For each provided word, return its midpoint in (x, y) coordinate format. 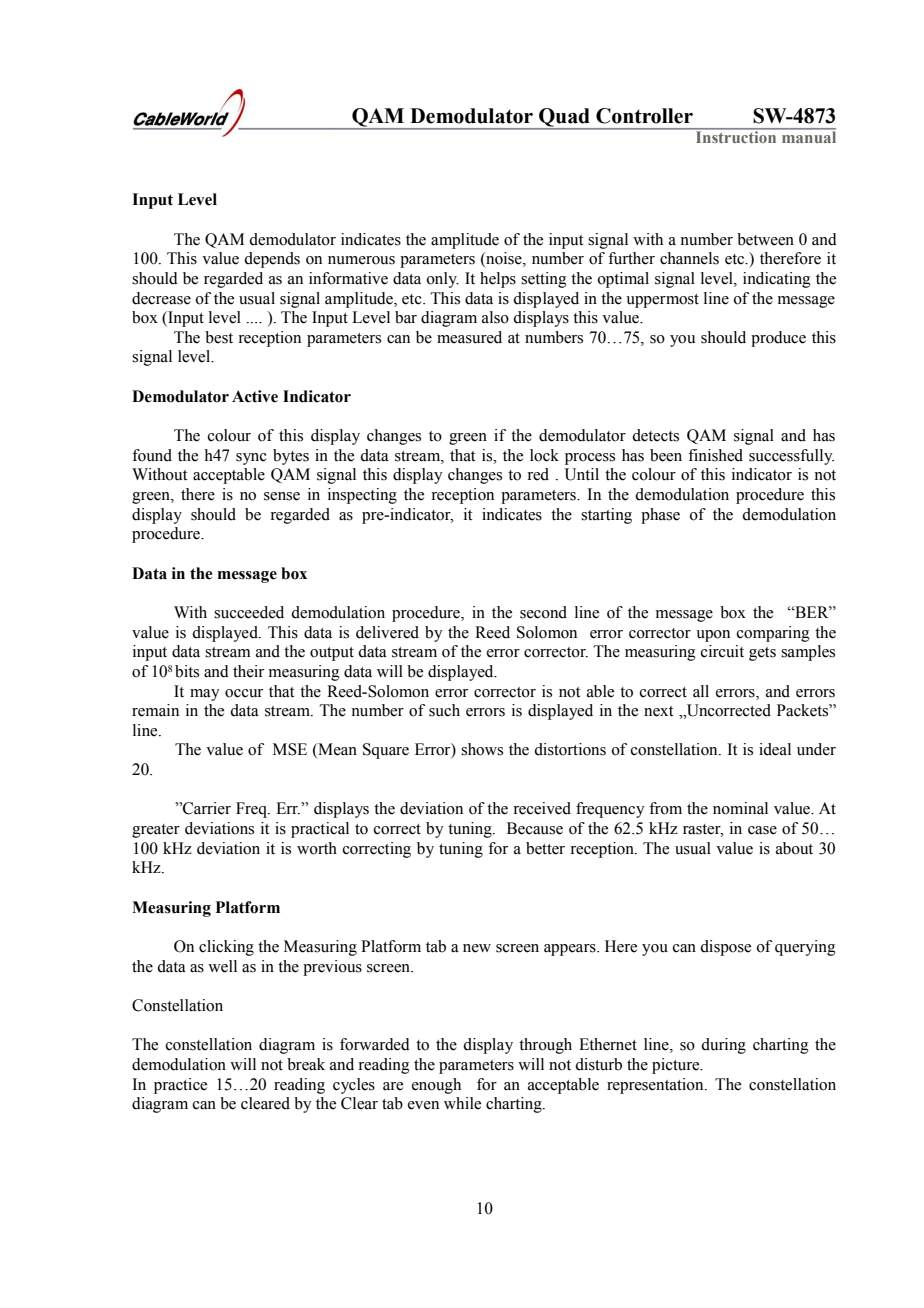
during (723, 1046)
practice (180, 1086)
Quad (564, 118)
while (462, 1103)
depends (272, 260)
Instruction (736, 136)
